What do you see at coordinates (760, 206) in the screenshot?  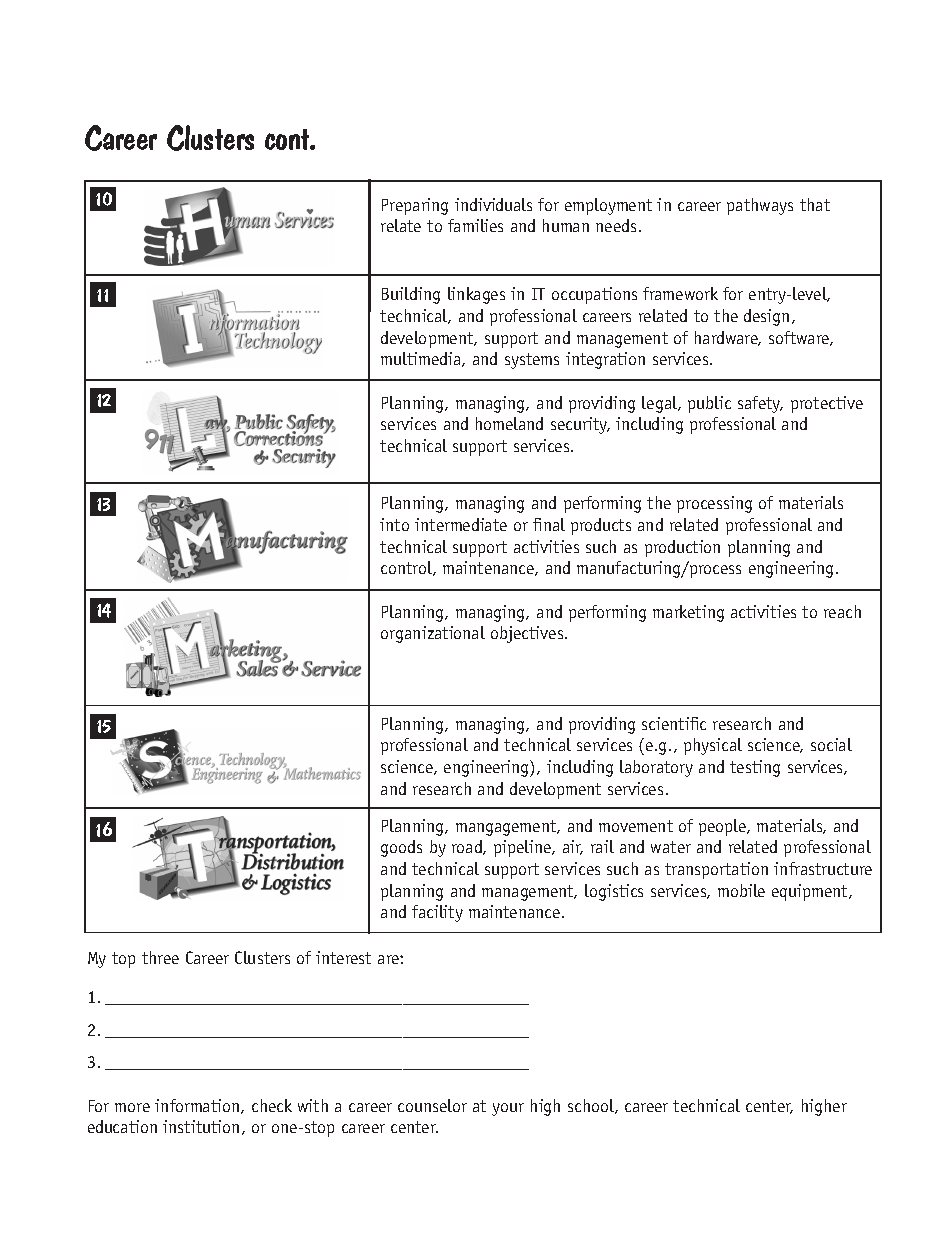 I see `pathways` at bounding box center [760, 206].
